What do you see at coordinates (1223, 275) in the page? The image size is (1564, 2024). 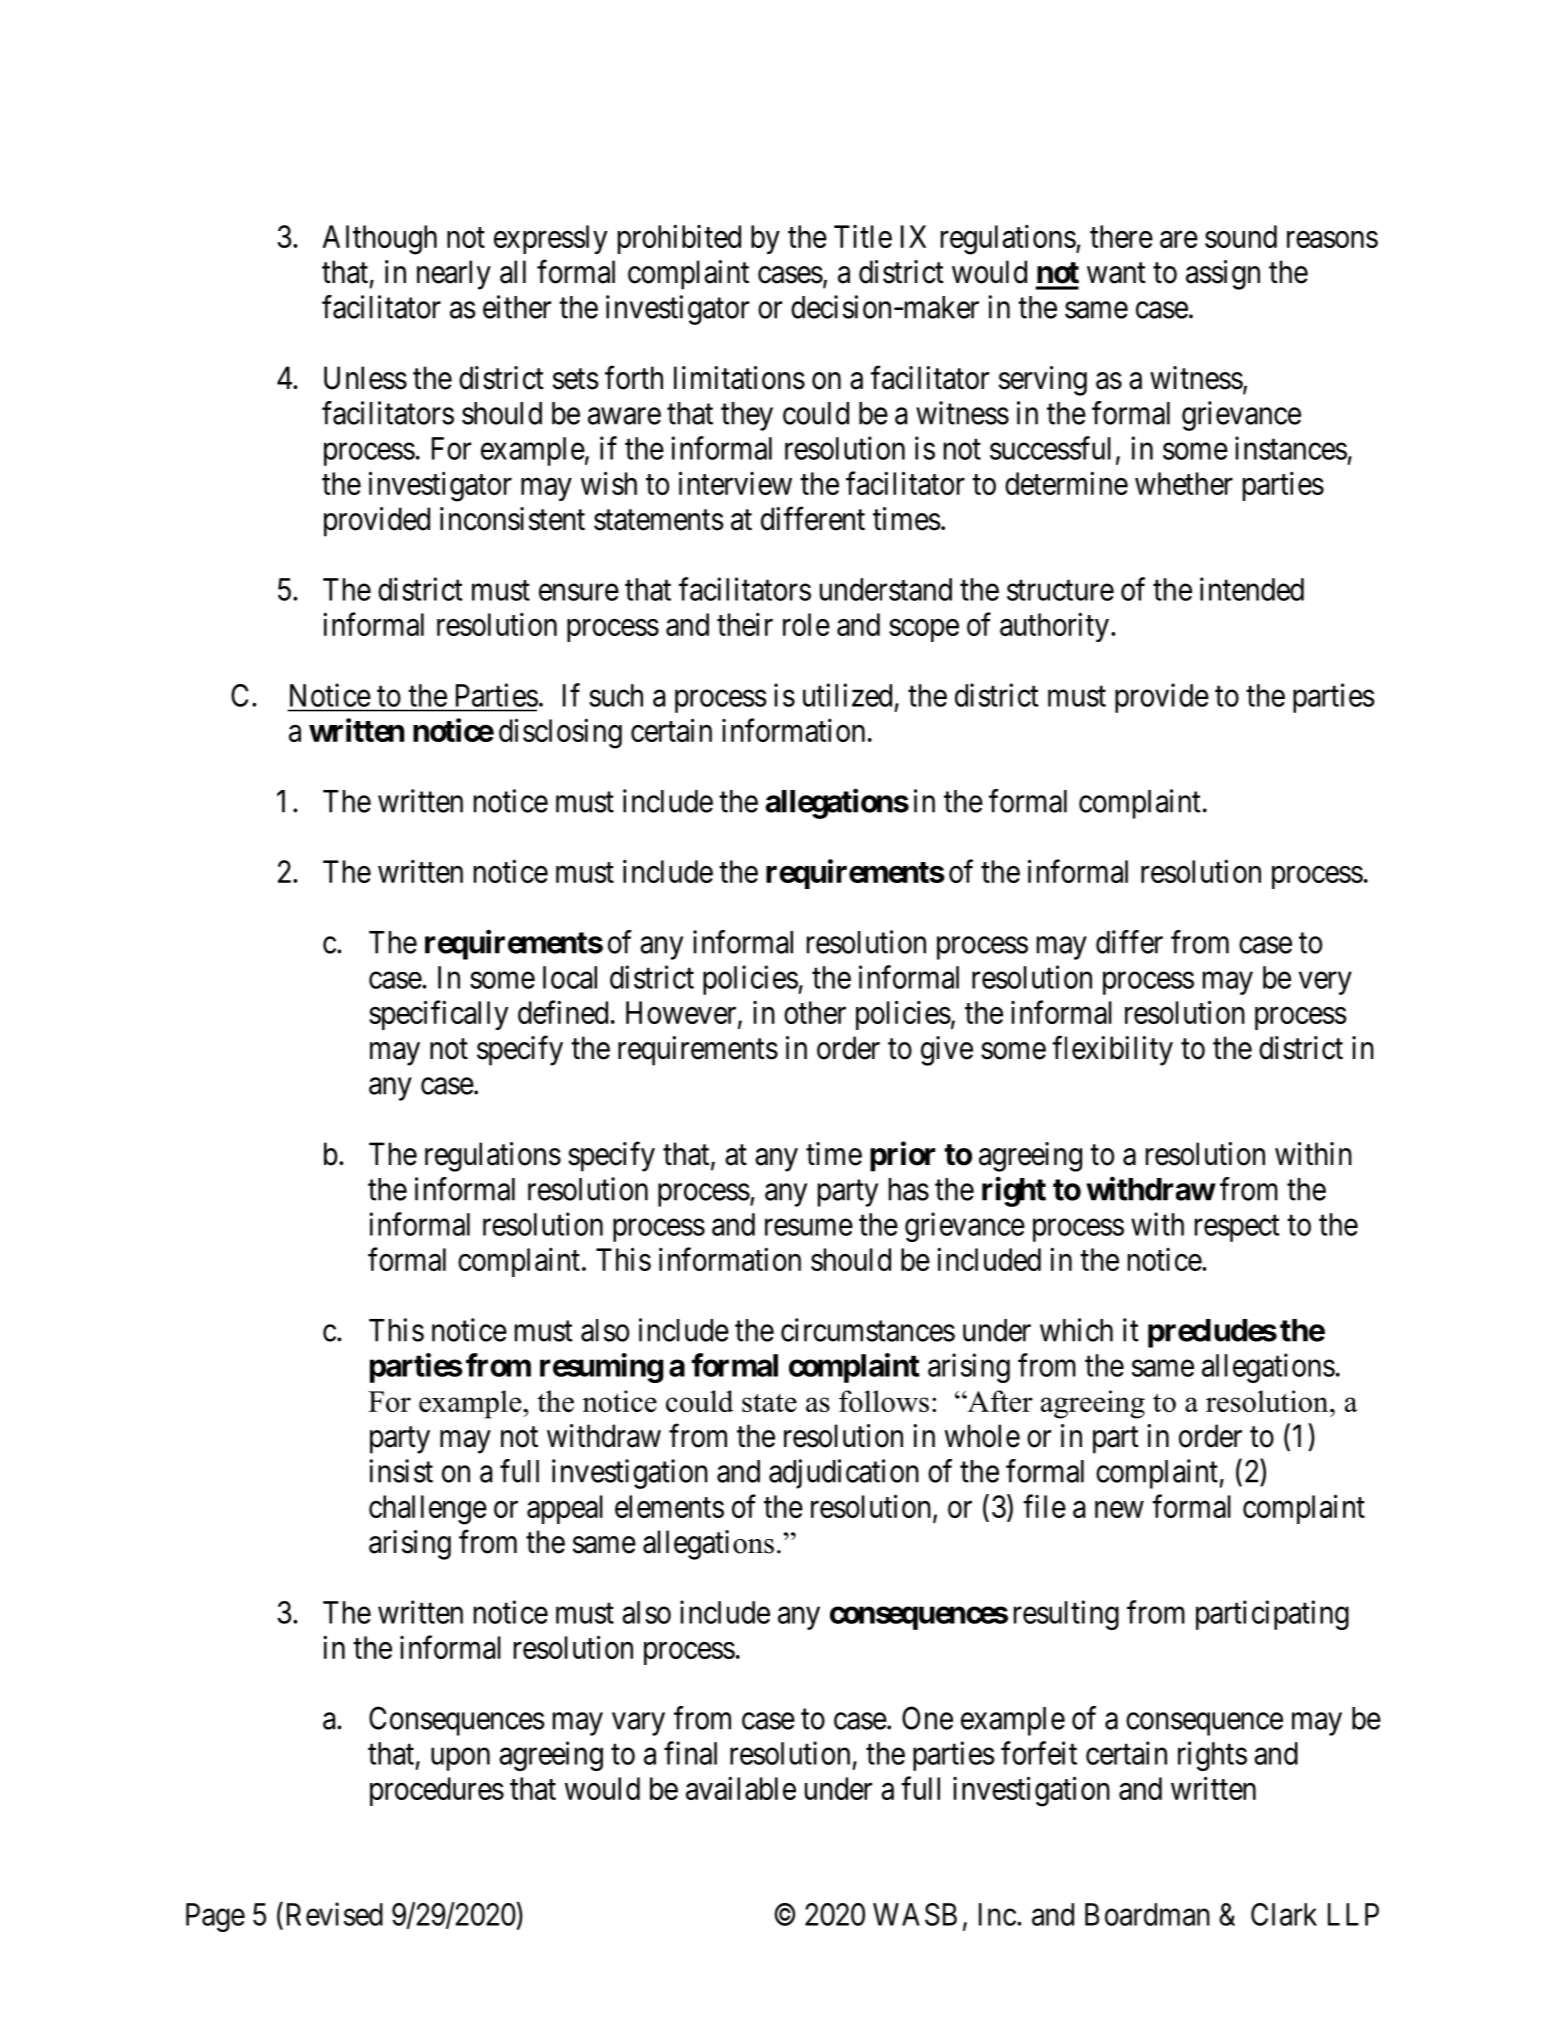 I see `assign` at bounding box center [1223, 275].
